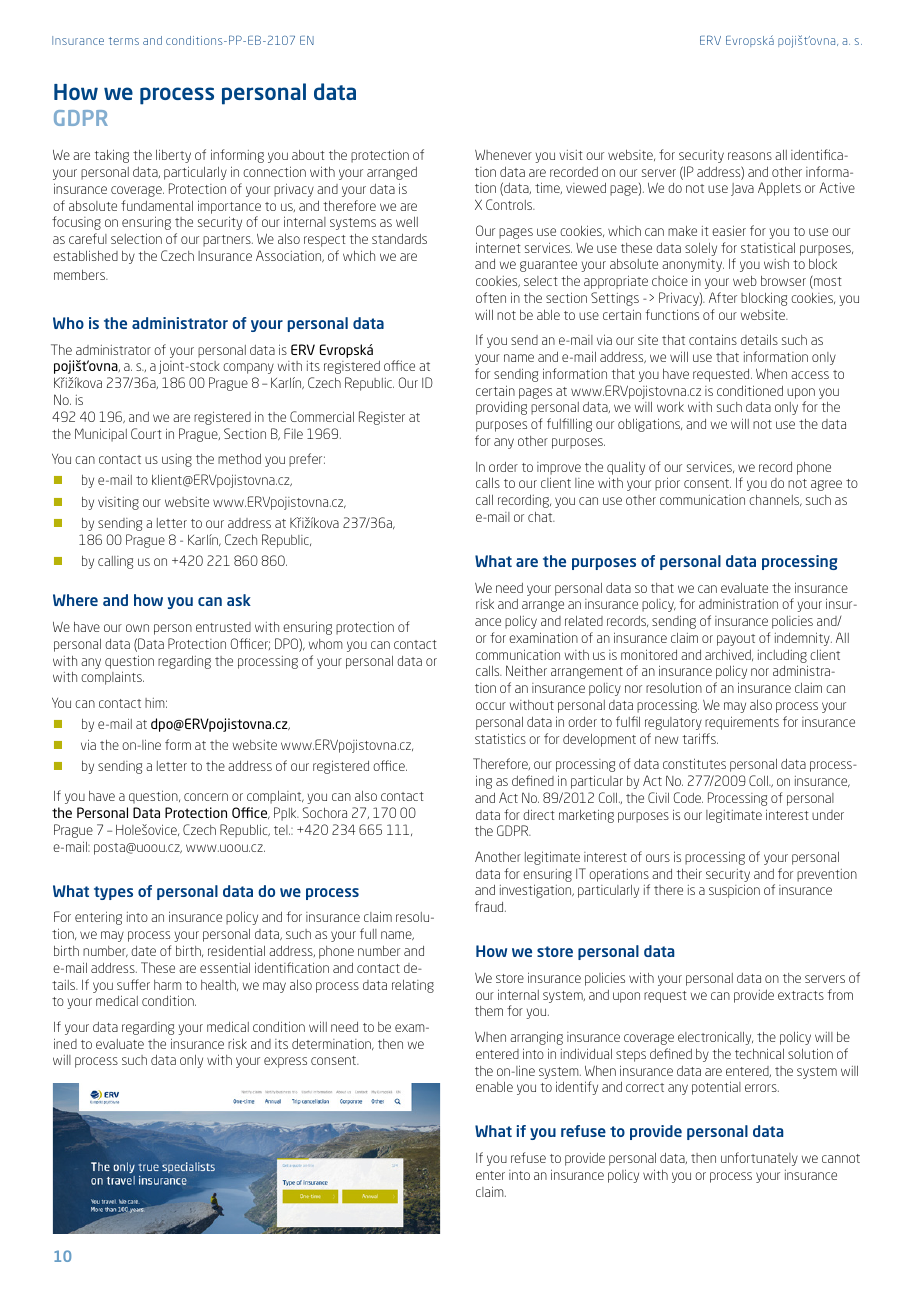 The image size is (924, 1308). What do you see at coordinates (146, 433) in the page?
I see `Court` at bounding box center [146, 433].
